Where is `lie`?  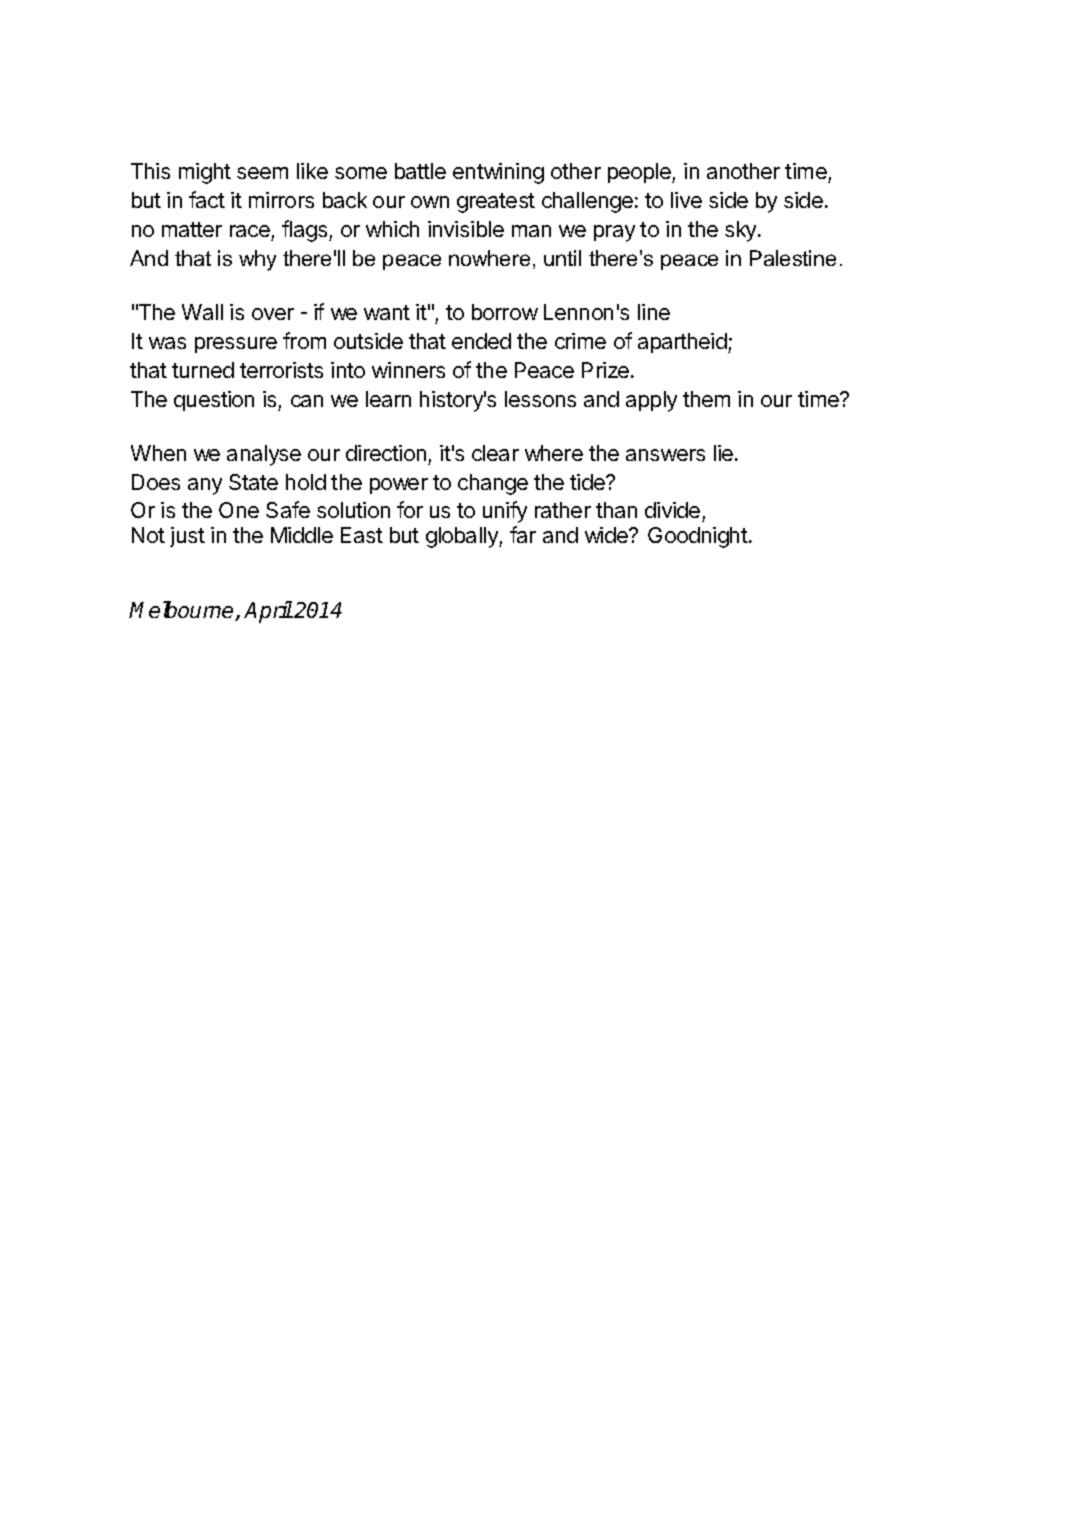
lie is located at coordinates (725, 453).
